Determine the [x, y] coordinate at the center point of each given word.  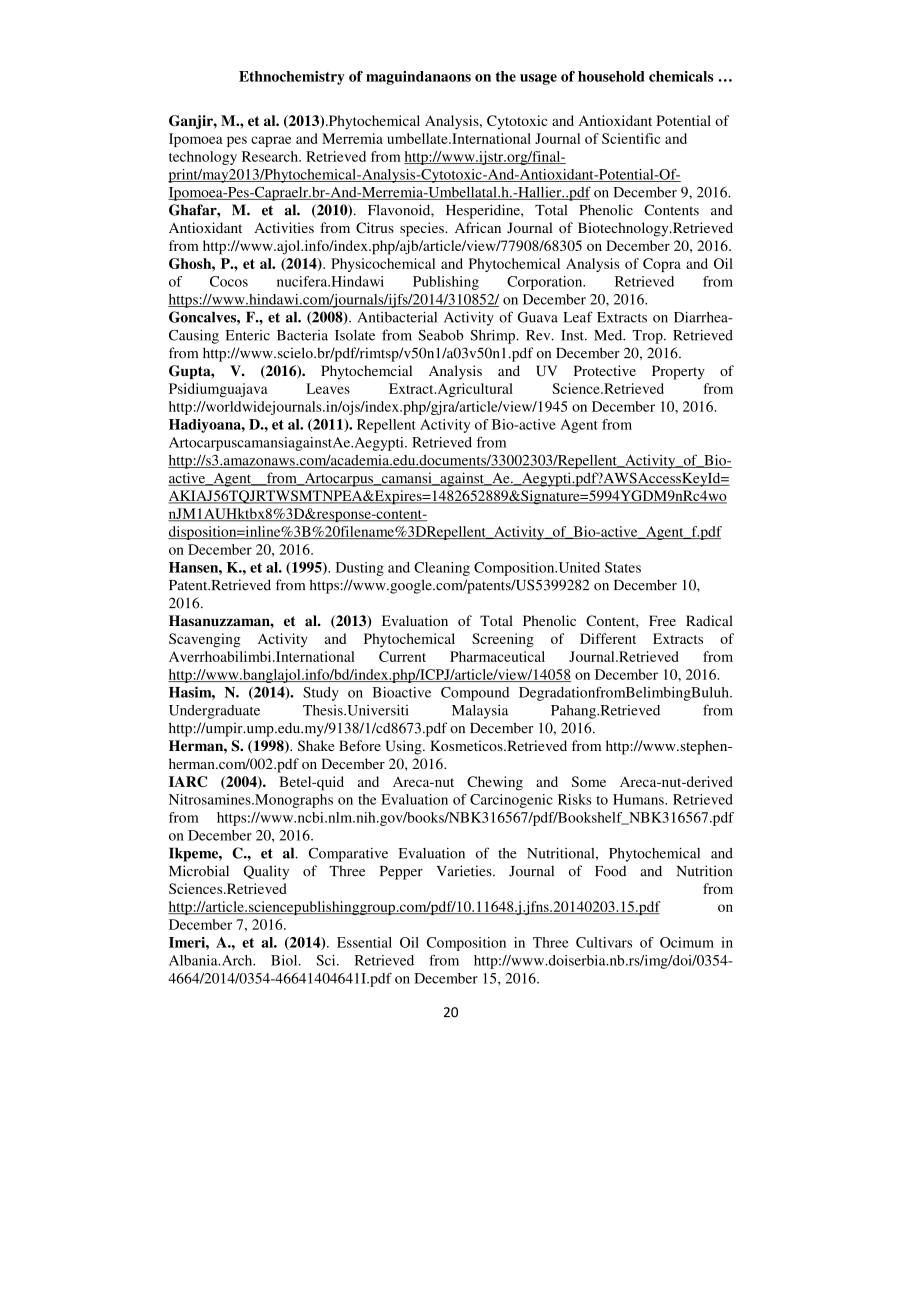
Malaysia [480, 712]
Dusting [360, 569]
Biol [285, 960]
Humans [639, 799]
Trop [648, 337]
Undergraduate [214, 712]
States [623, 567]
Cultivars [604, 942]
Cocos [229, 281]
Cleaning [442, 569]
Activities [284, 227]
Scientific [631, 138]
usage [538, 79]
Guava [538, 317]
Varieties [465, 871]
